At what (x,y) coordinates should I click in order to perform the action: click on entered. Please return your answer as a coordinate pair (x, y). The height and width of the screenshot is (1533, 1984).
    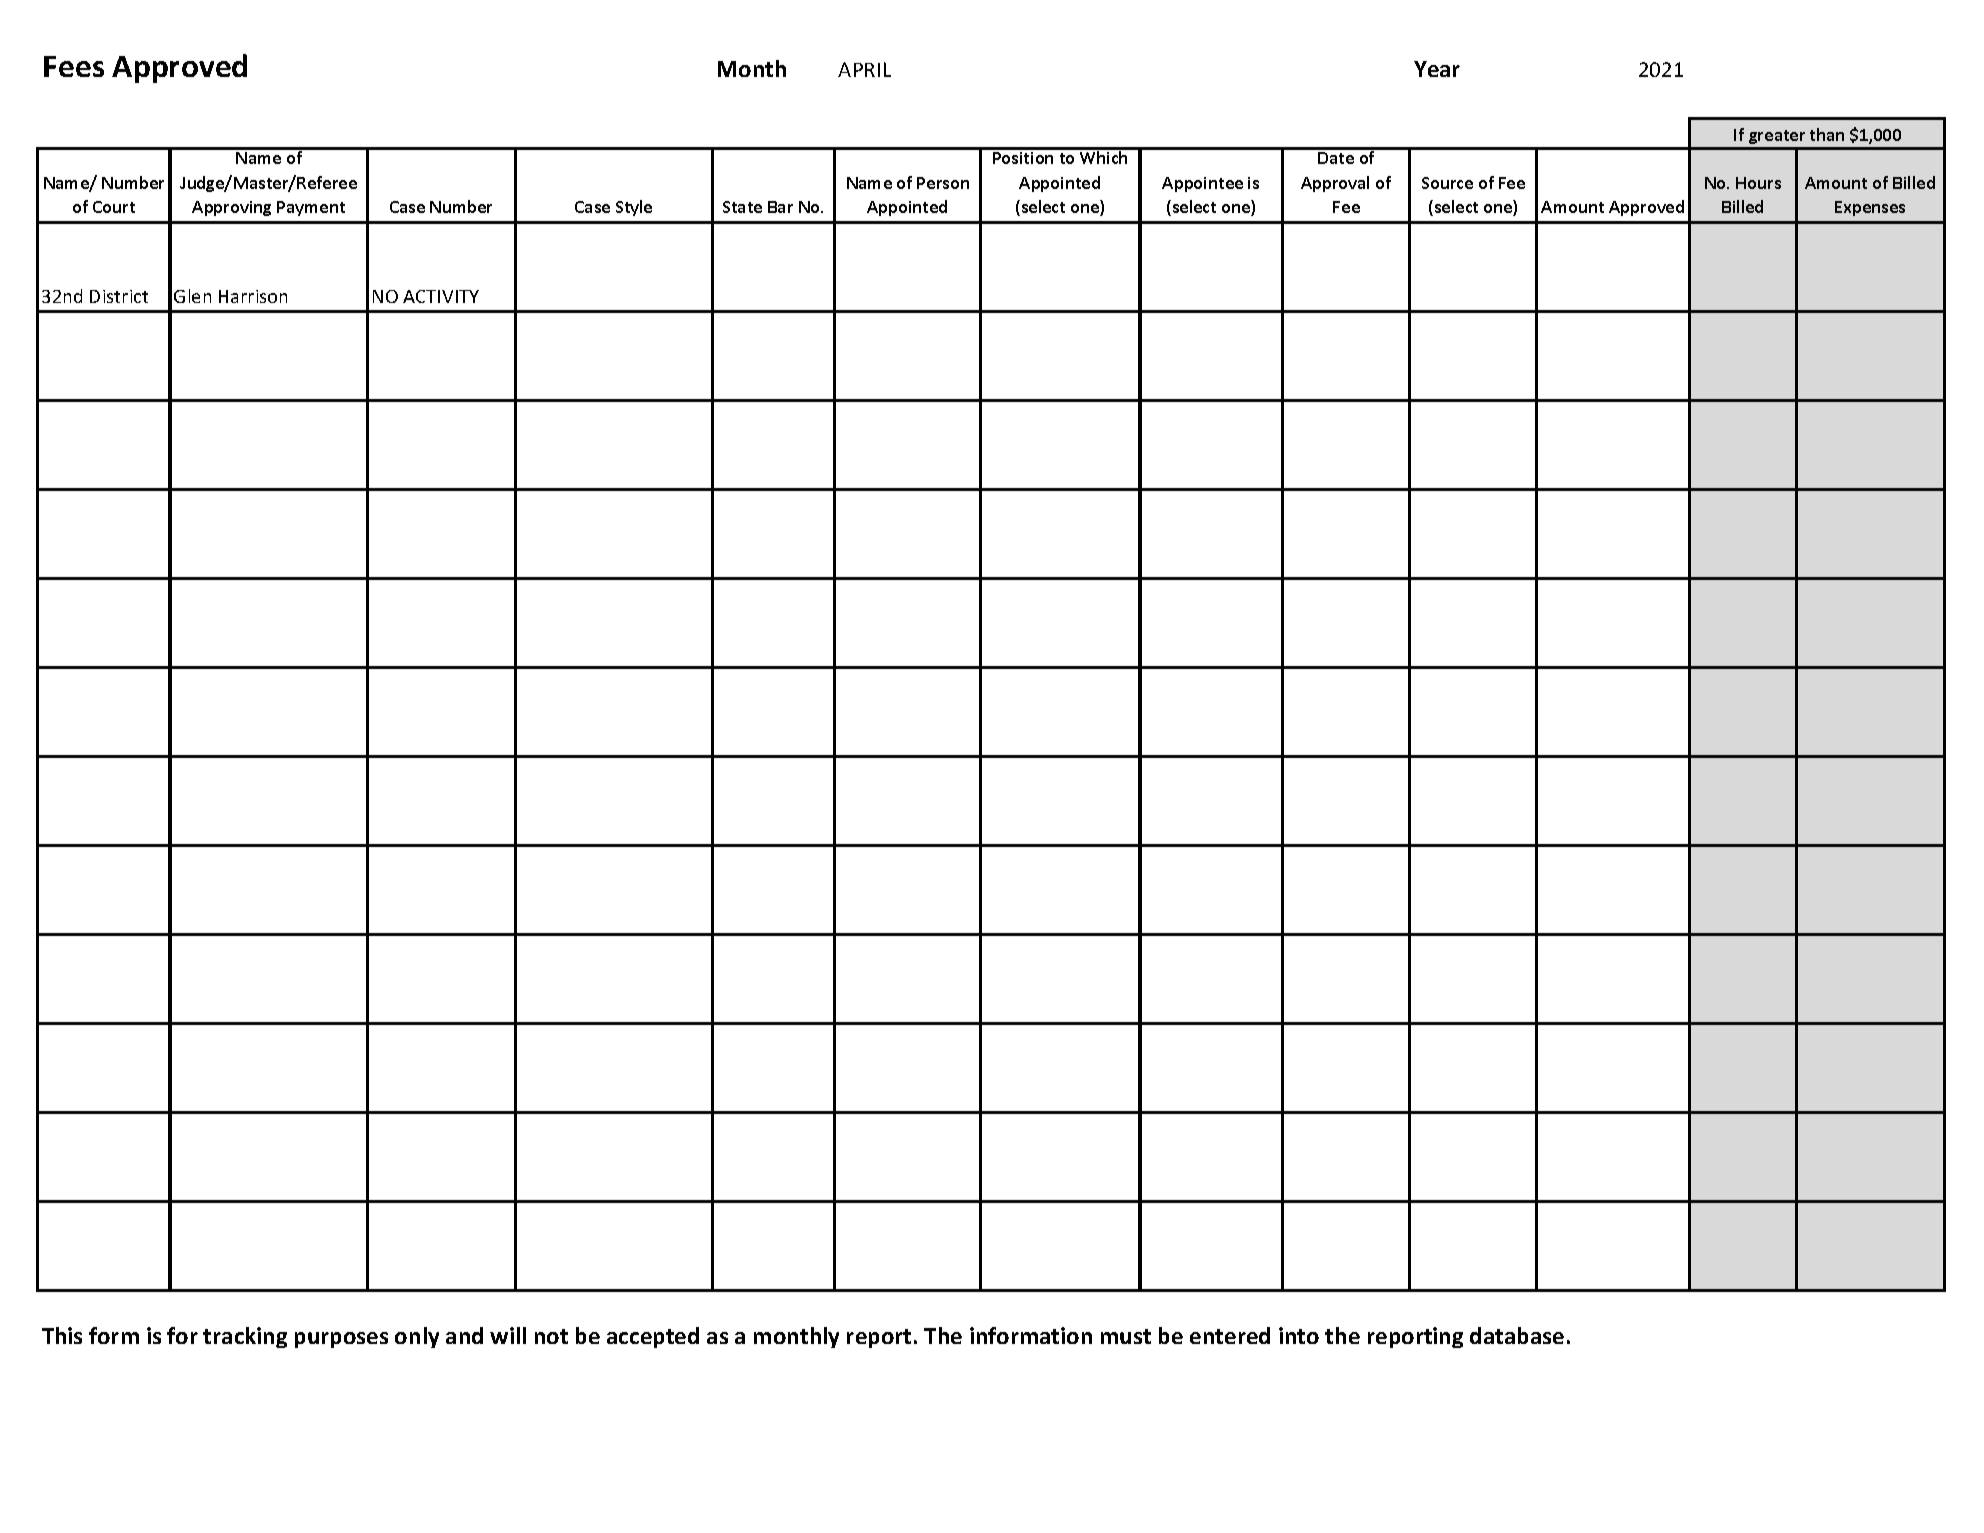
    Looking at the image, I should click on (1230, 1335).
